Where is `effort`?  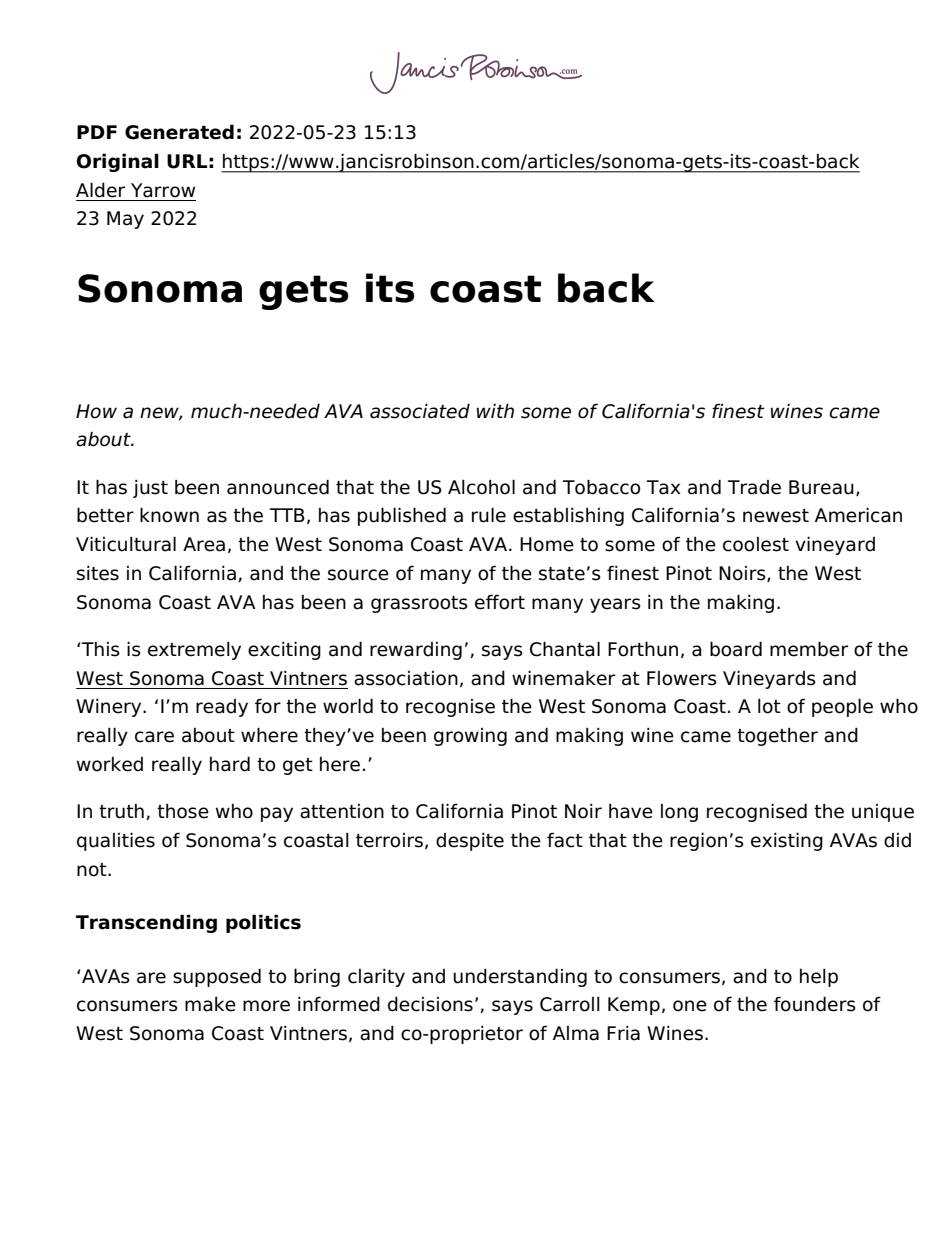 effort is located at coordinates (500, 602).
